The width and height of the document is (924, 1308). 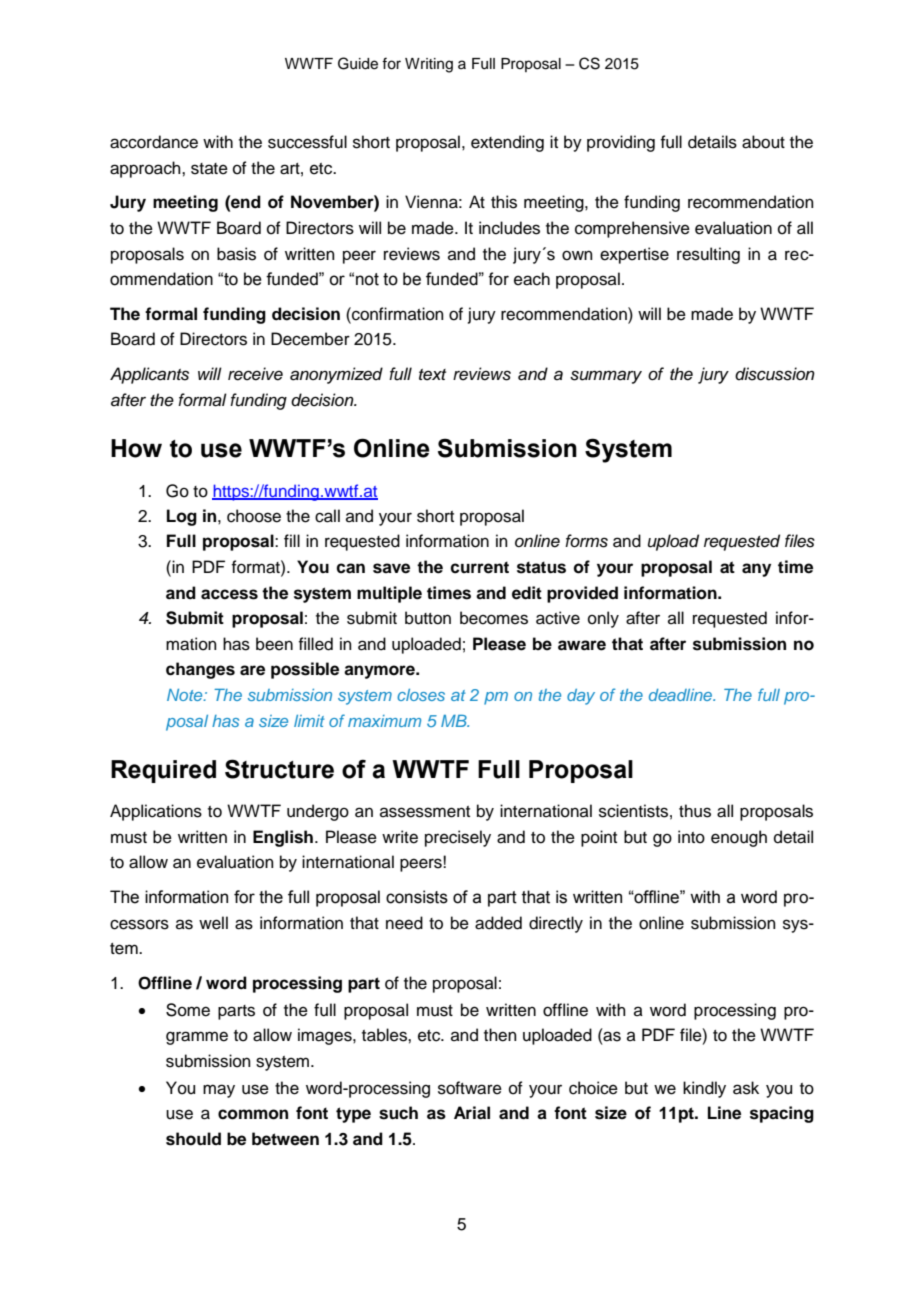 I want to click on text, so click(x=432, y=375).
